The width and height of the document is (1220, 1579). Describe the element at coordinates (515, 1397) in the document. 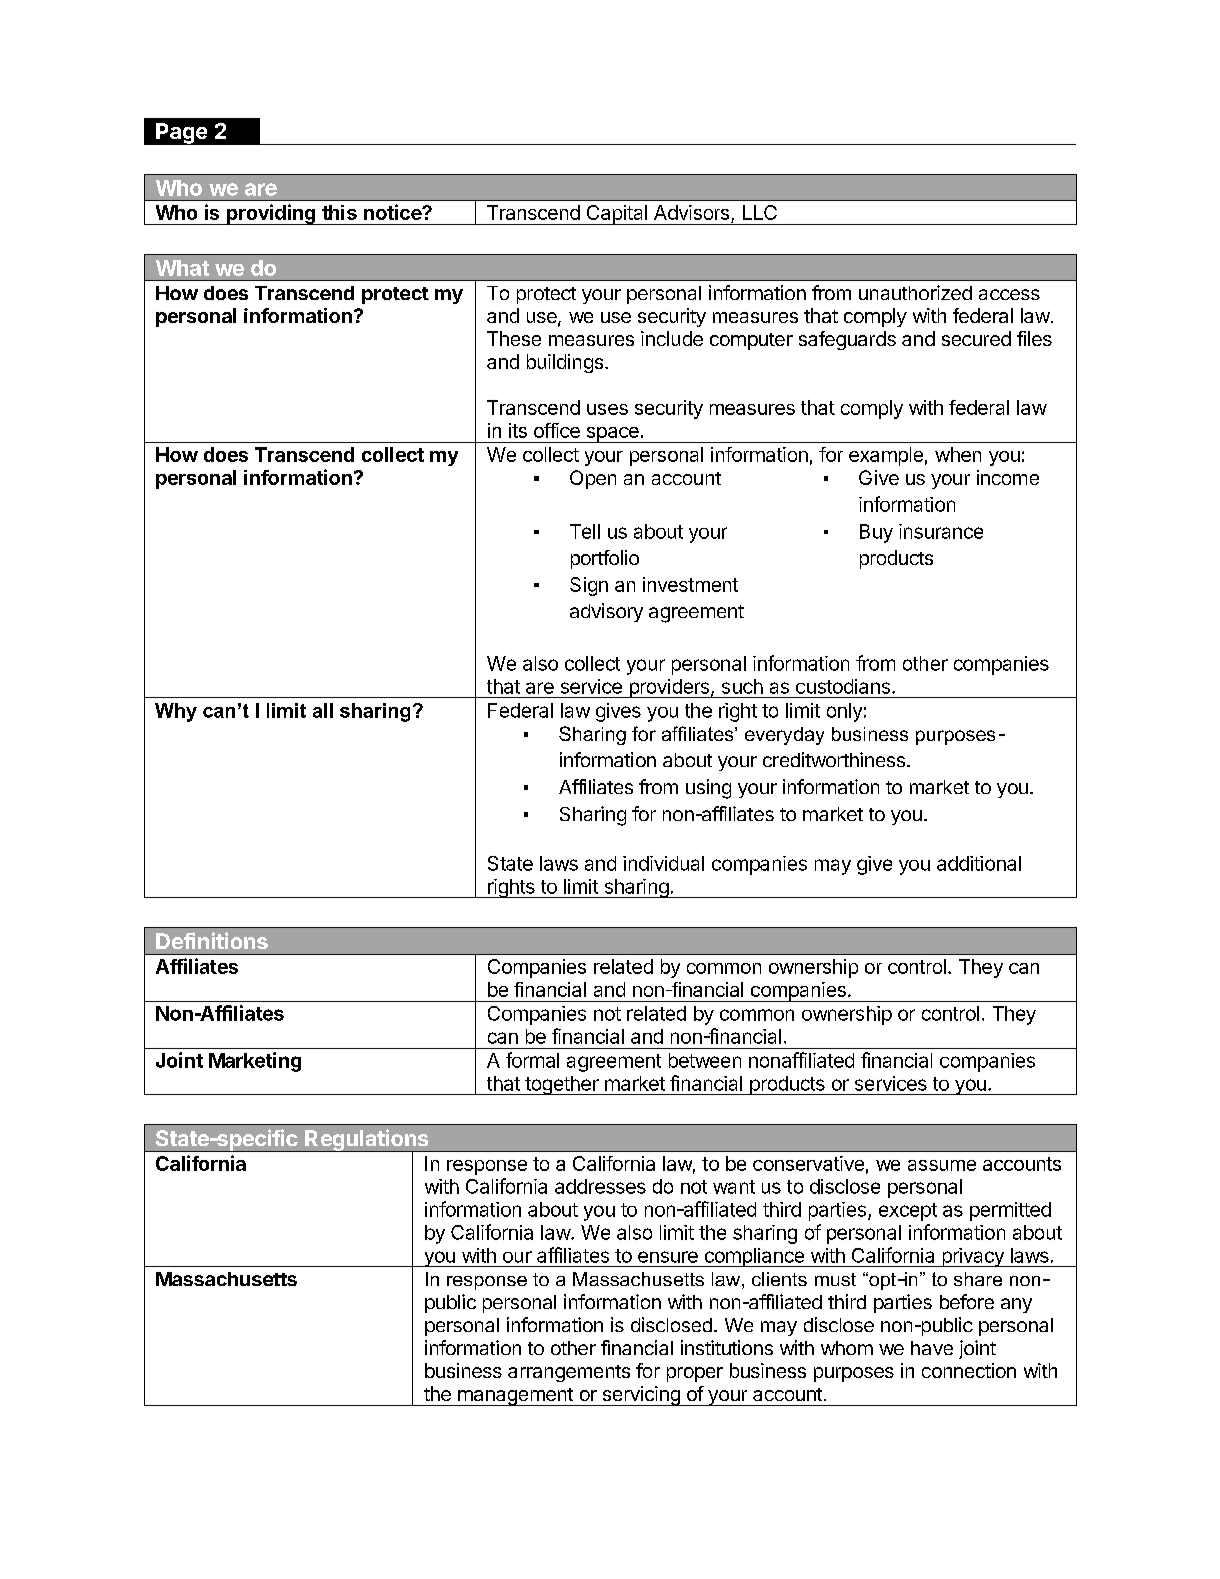

I see `management` at that location.
